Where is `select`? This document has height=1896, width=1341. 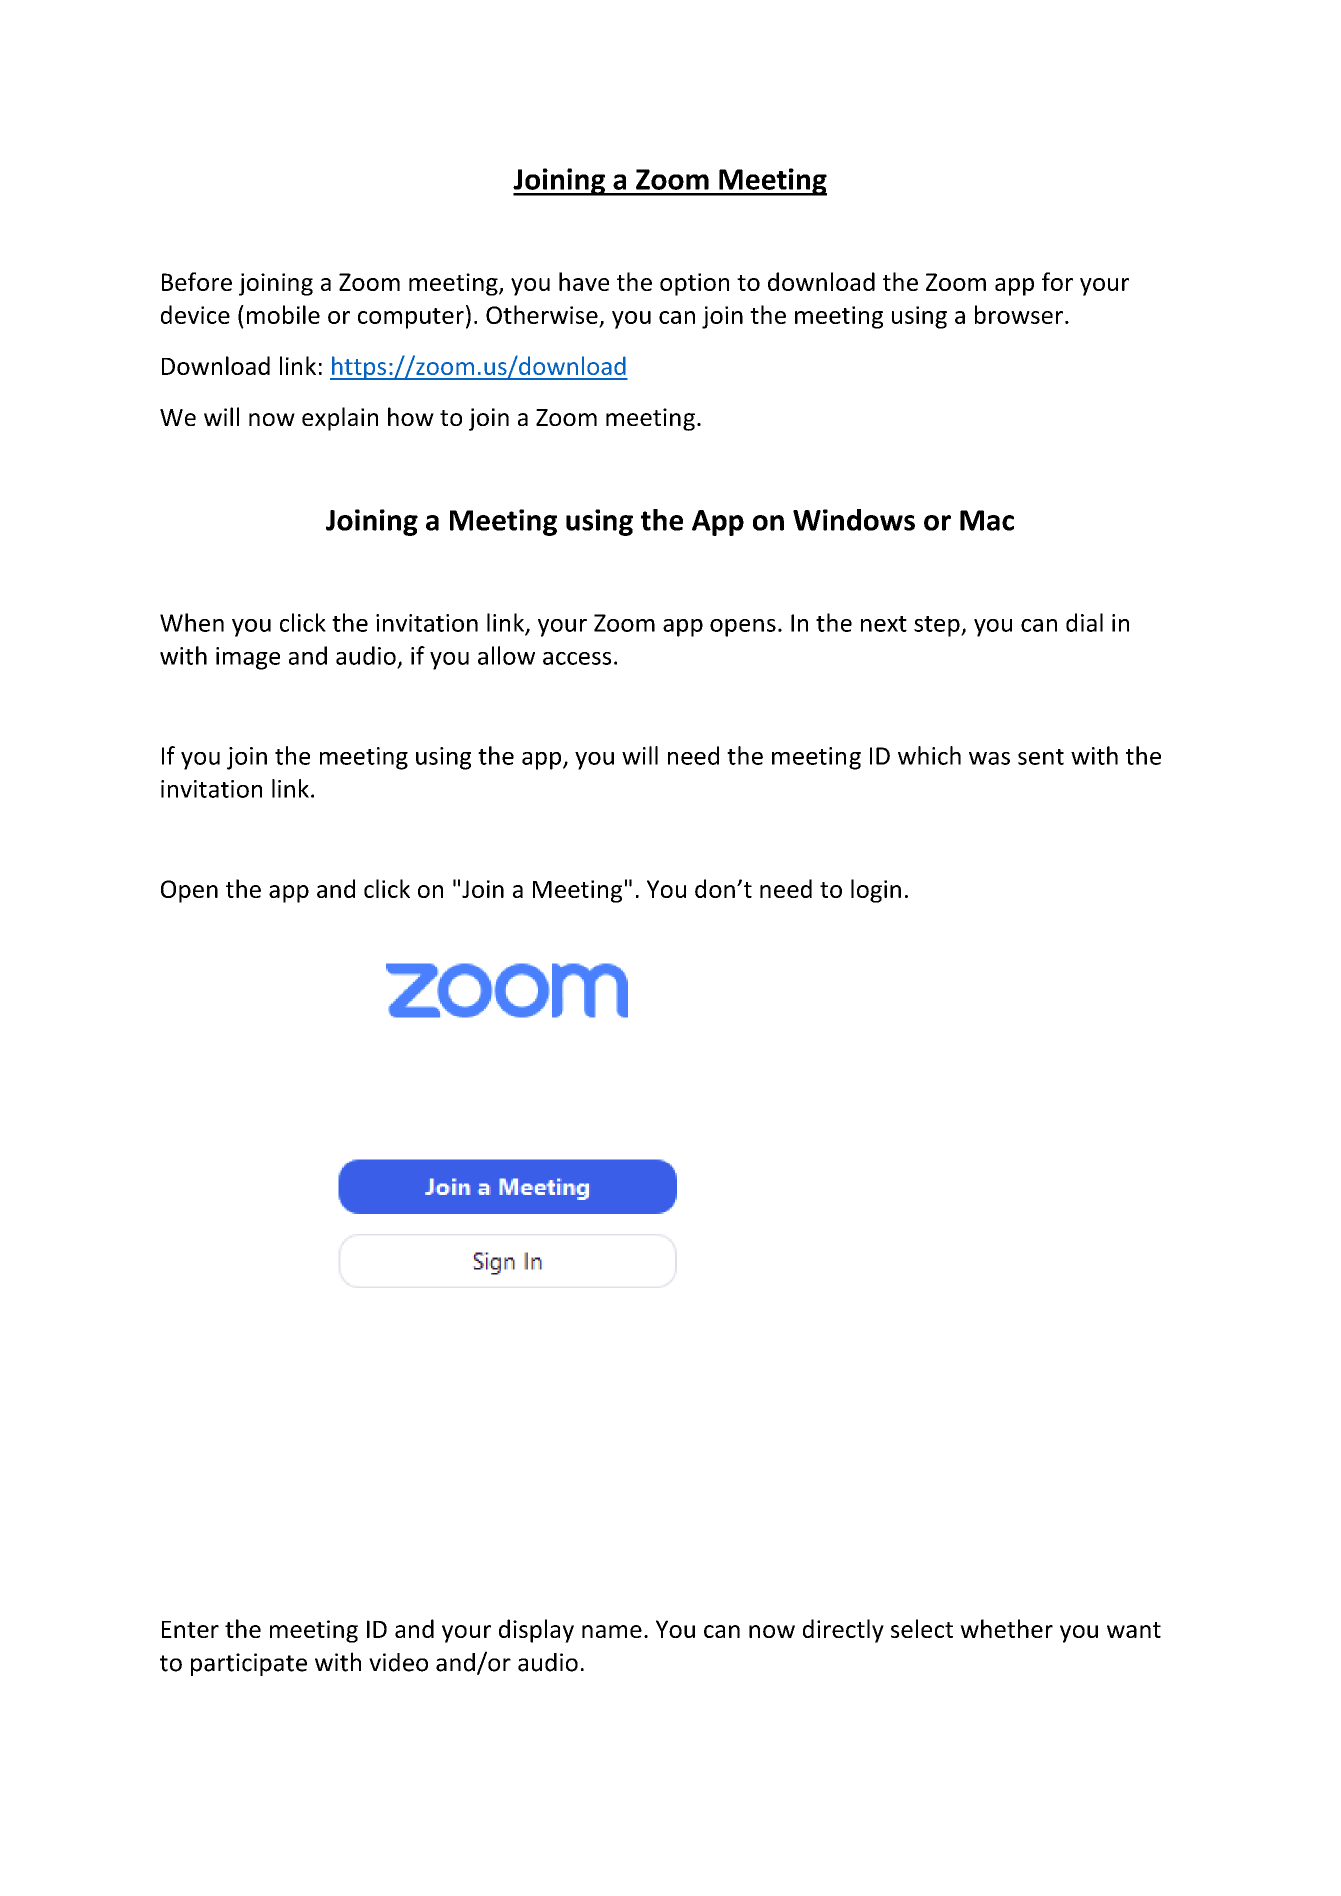
select is located at coordinates (922, 1628).
